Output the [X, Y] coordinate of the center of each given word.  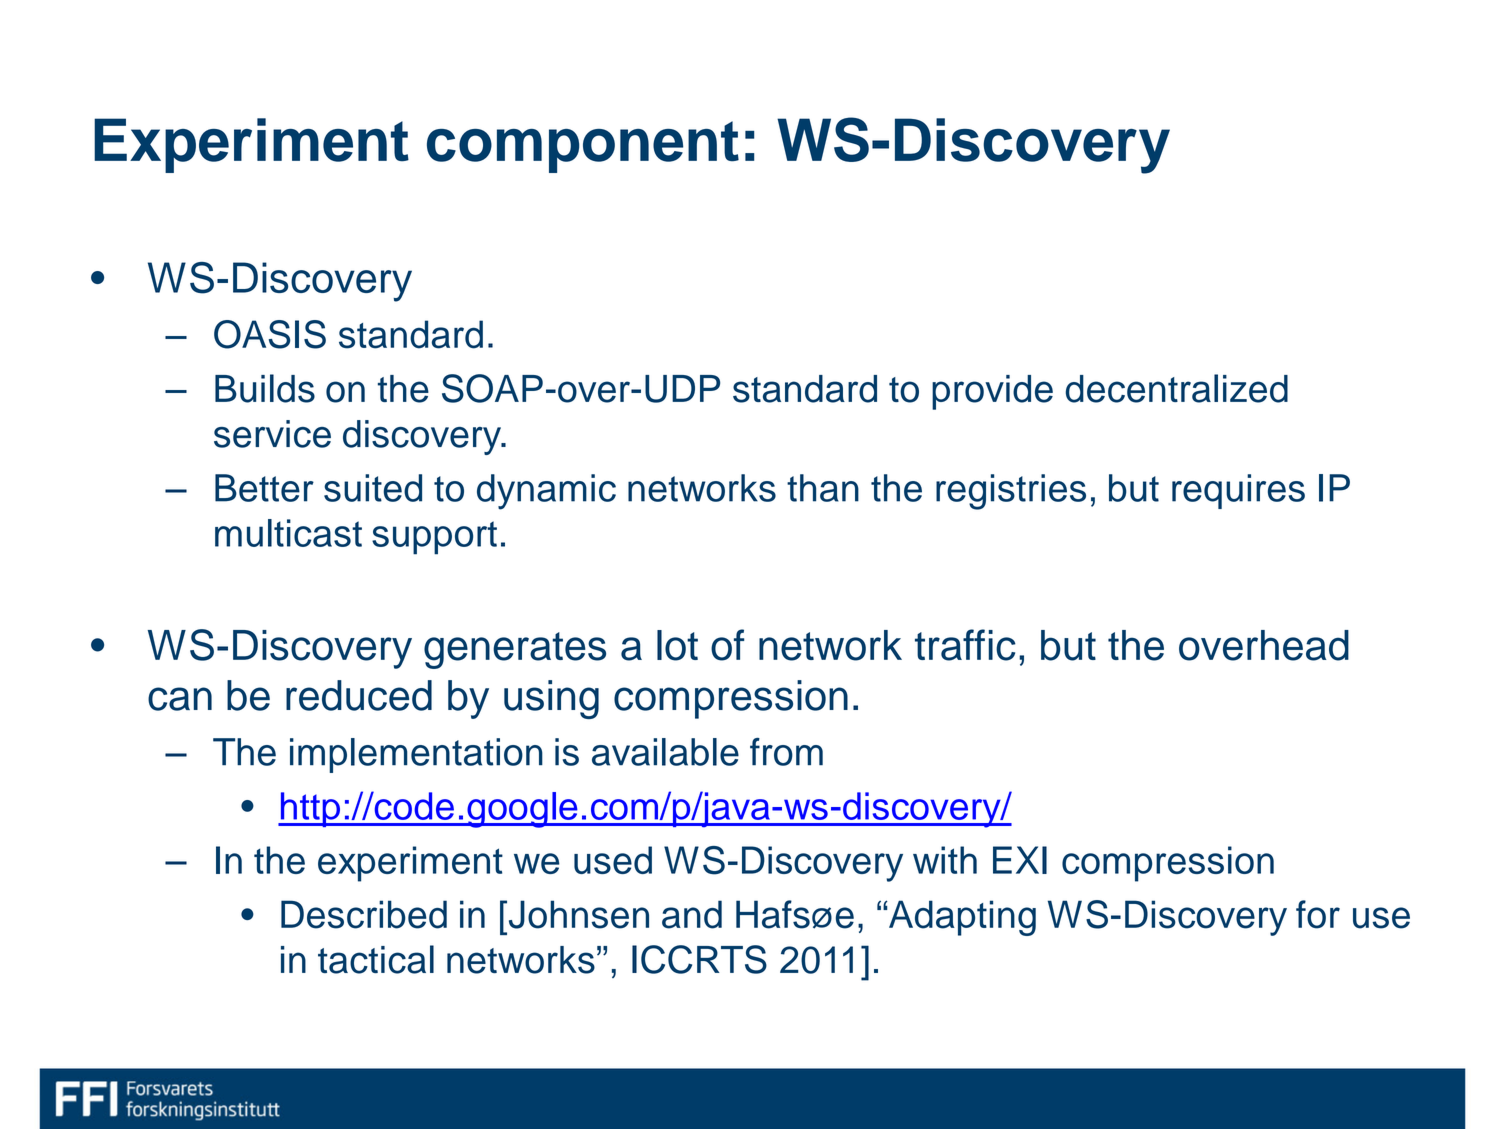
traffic [965, 645]
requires [1238, 491]
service [272, 434]
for [1318, 914]
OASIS [270, 334]
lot [677, 645]
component [583, 147]
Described [364, 914]
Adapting [961, 918]
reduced [359, 695]
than [823, 488]
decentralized [1177, 388]
